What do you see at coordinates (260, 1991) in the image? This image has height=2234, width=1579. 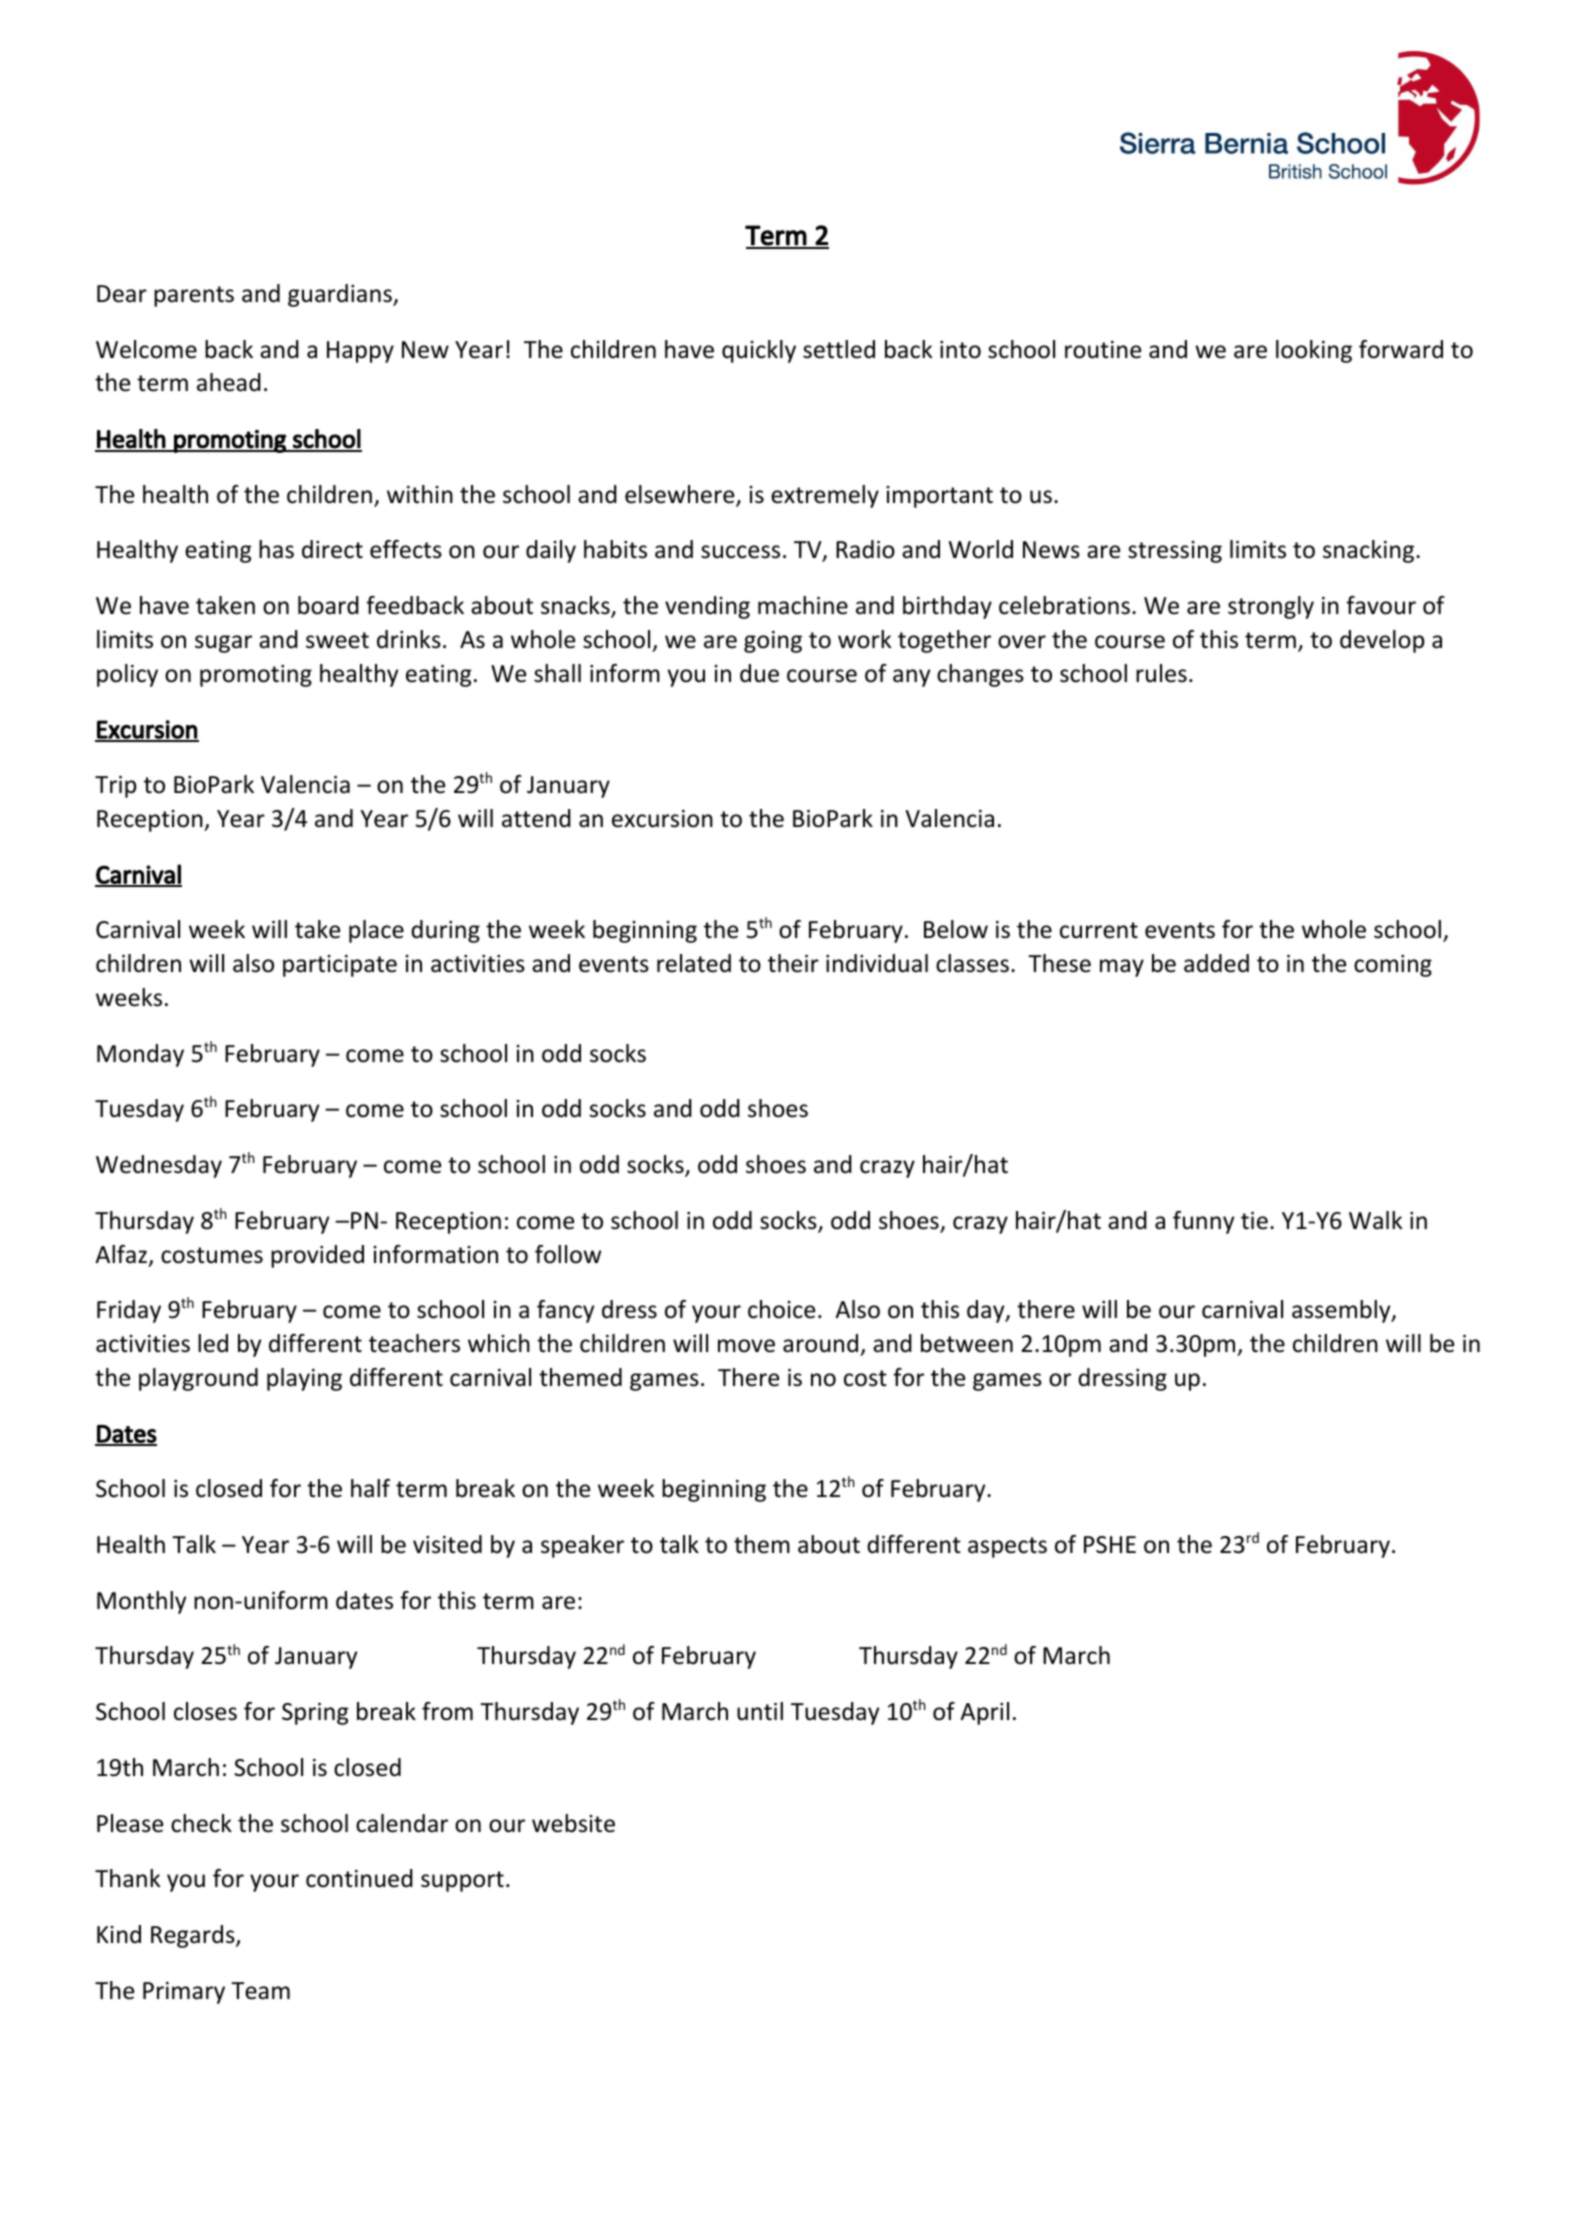 I see `Team` at bounding box center [260, 1991].
